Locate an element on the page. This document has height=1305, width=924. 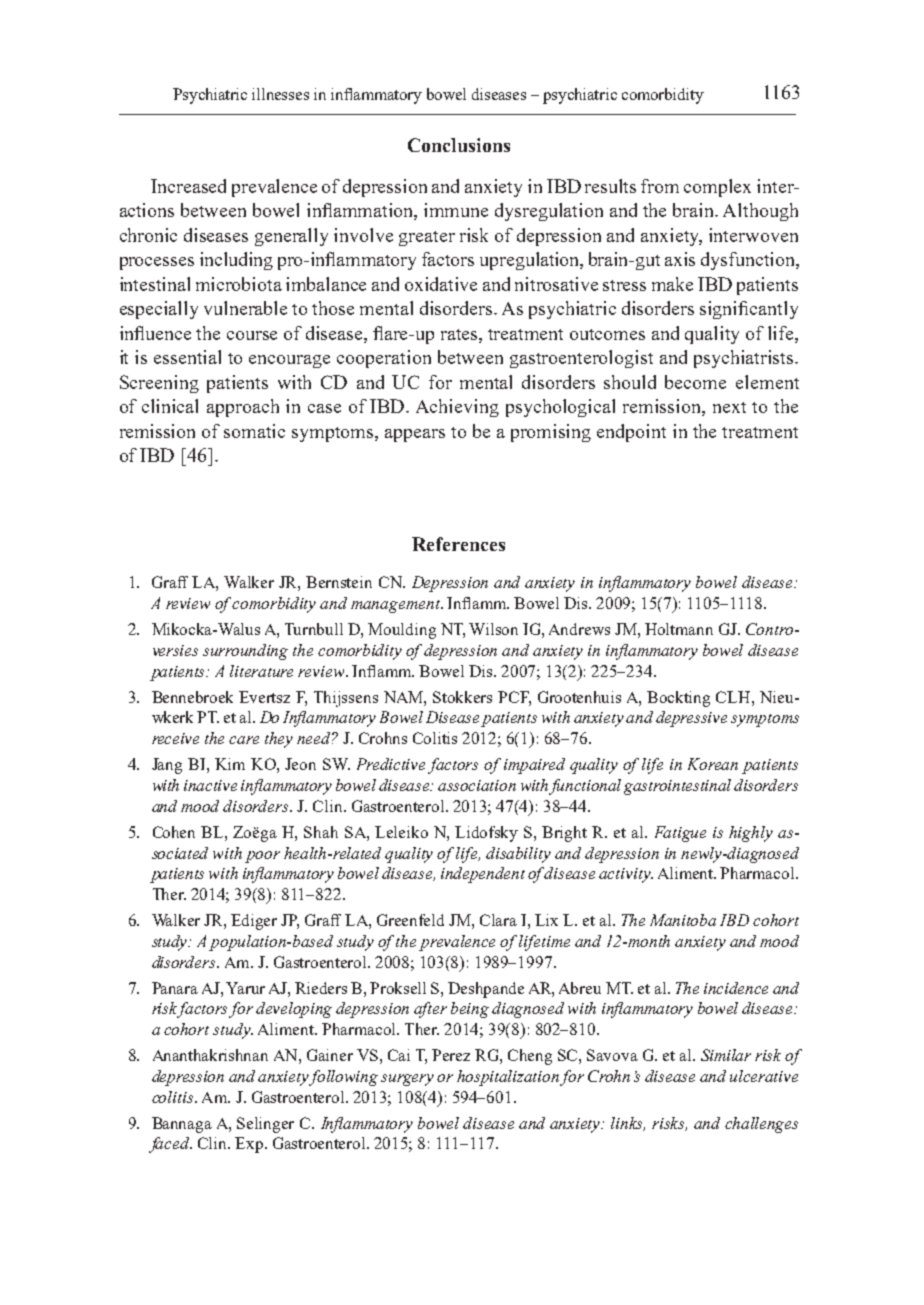
independent is located at coordinates (483, 875).
